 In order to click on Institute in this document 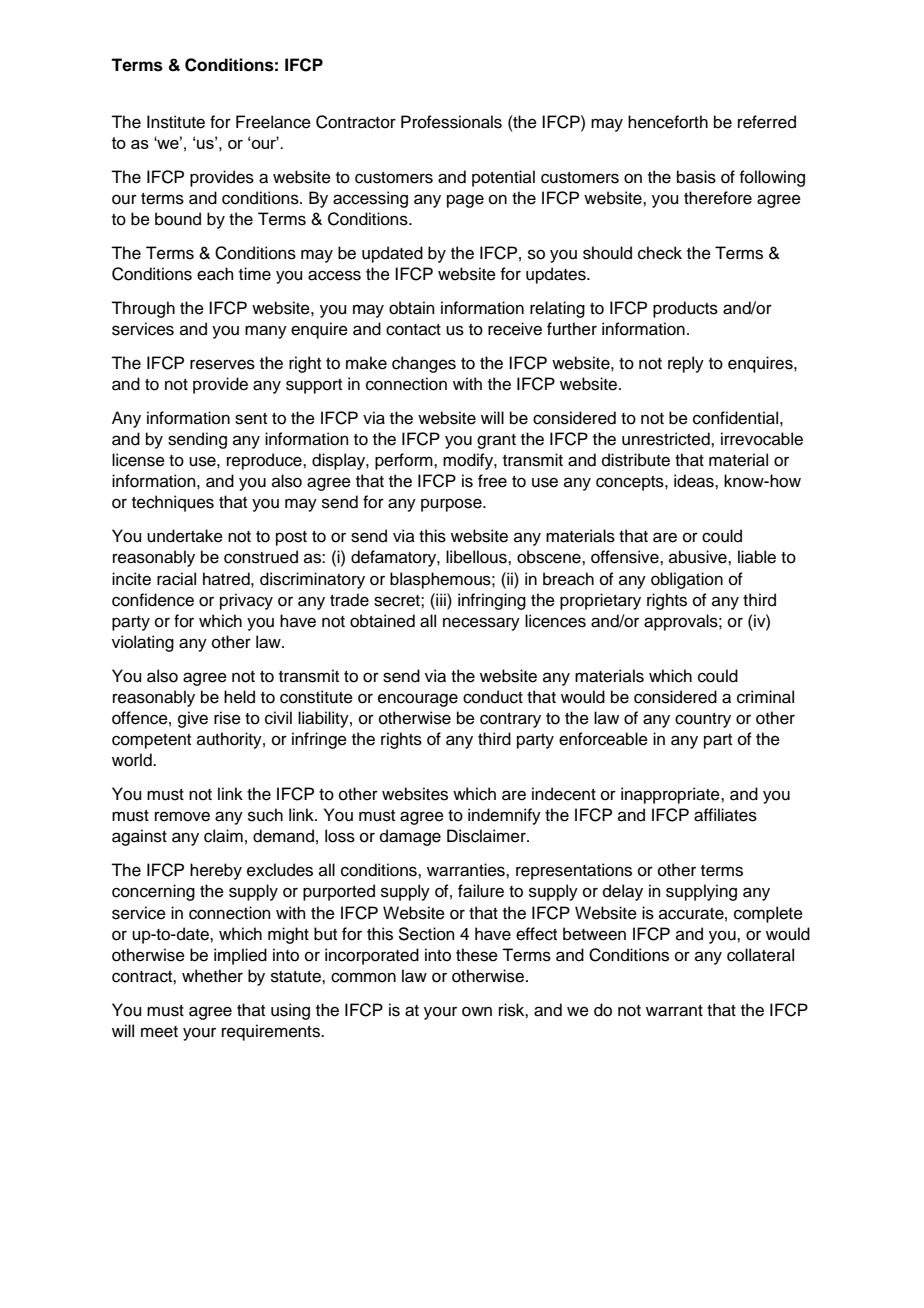, I will do `click(176, 122)`.
